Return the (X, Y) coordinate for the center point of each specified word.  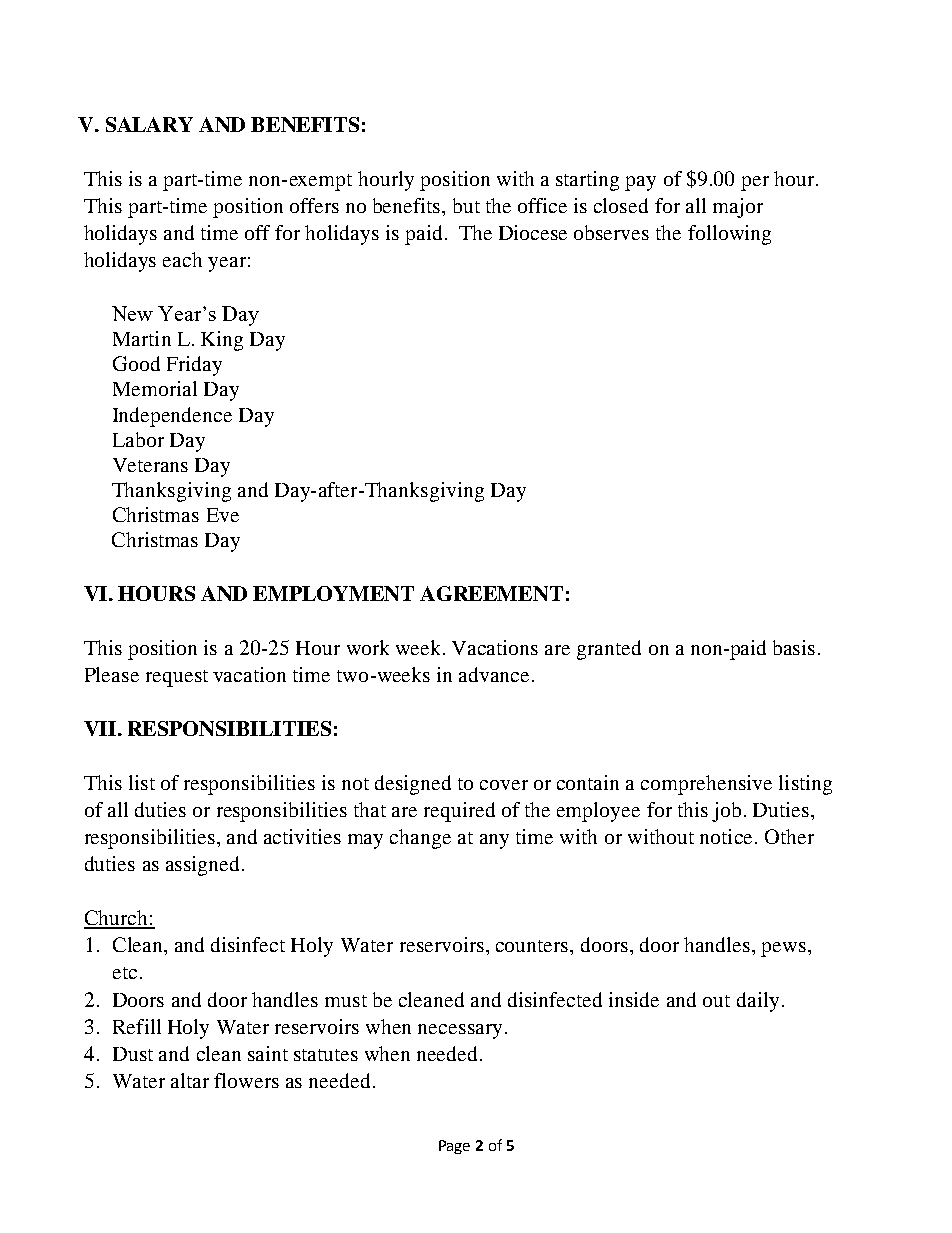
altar (190, 1080)
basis (794, 647)
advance (496, 674)
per (755, 183)
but (466, 205)
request (177, 678)
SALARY (149, 124)
